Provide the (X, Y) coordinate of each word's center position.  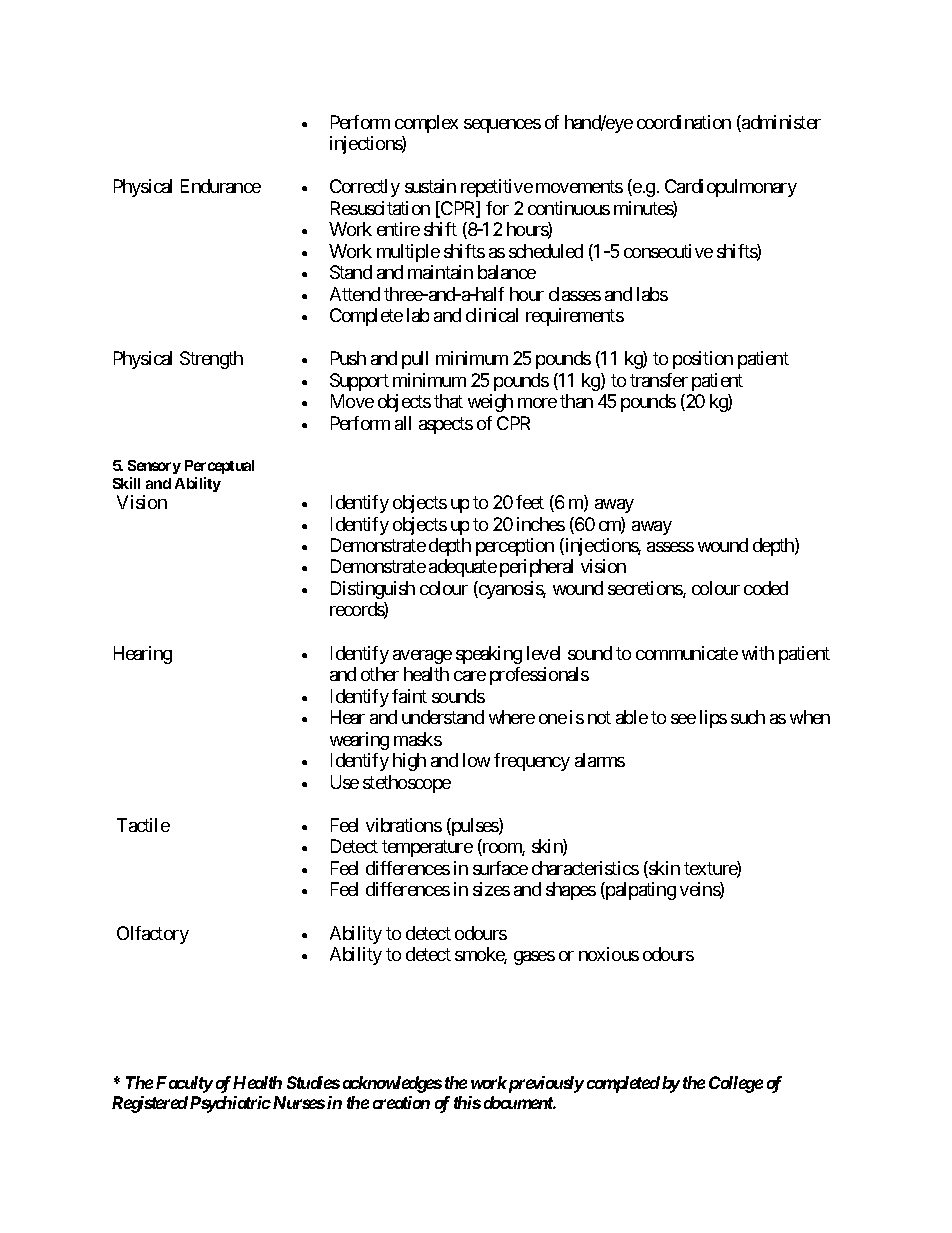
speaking (489, 655)
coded (766, 588)
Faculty (184, 1084)
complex (426, 124)
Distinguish (373, 590)
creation (401, 1102)
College (736, 1084)
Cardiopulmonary (731, 188)
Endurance (221, 186)
